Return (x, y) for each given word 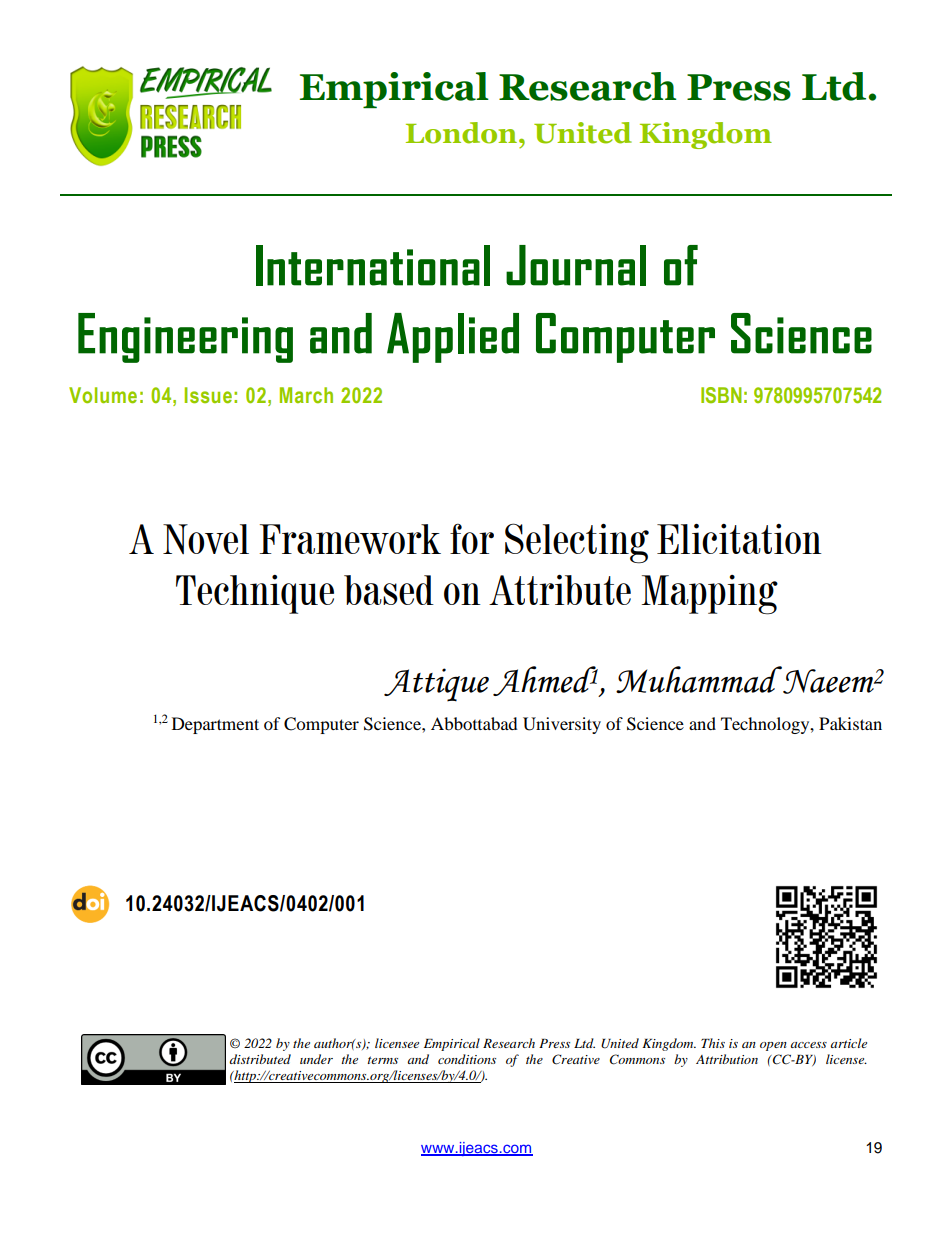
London (461, 133)
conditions (467, 1059)
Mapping (709, 595)
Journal (576, 265)
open (773, 1046)
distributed (260, 1059)
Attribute (560, 590)
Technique (255, 594)
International (373, 265)
